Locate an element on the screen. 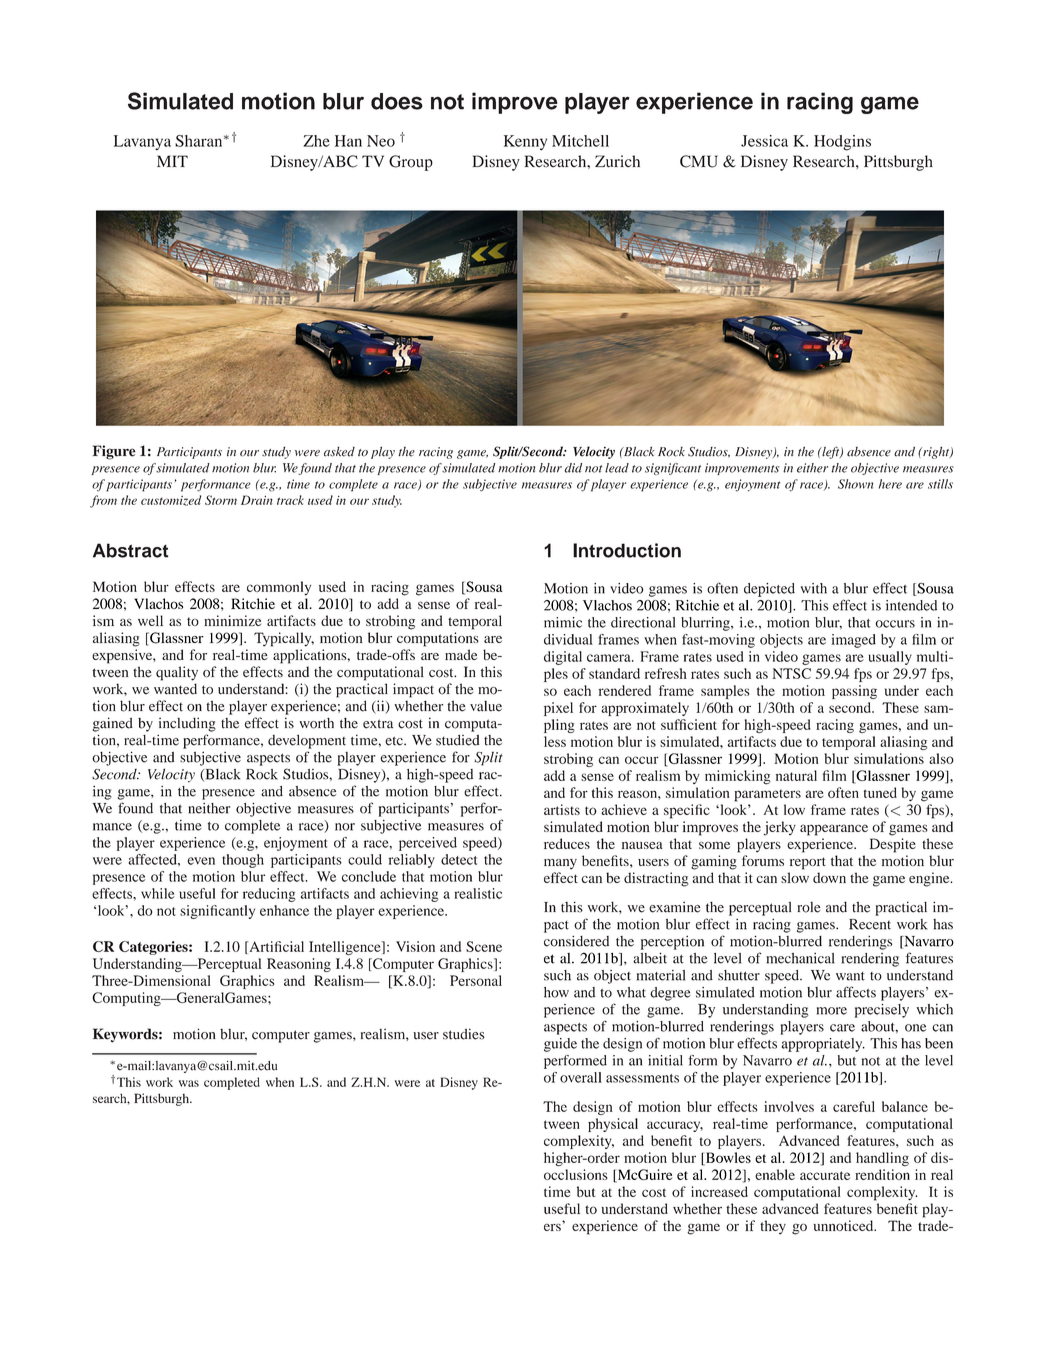  Scene is located at coordinates (484, 946).
